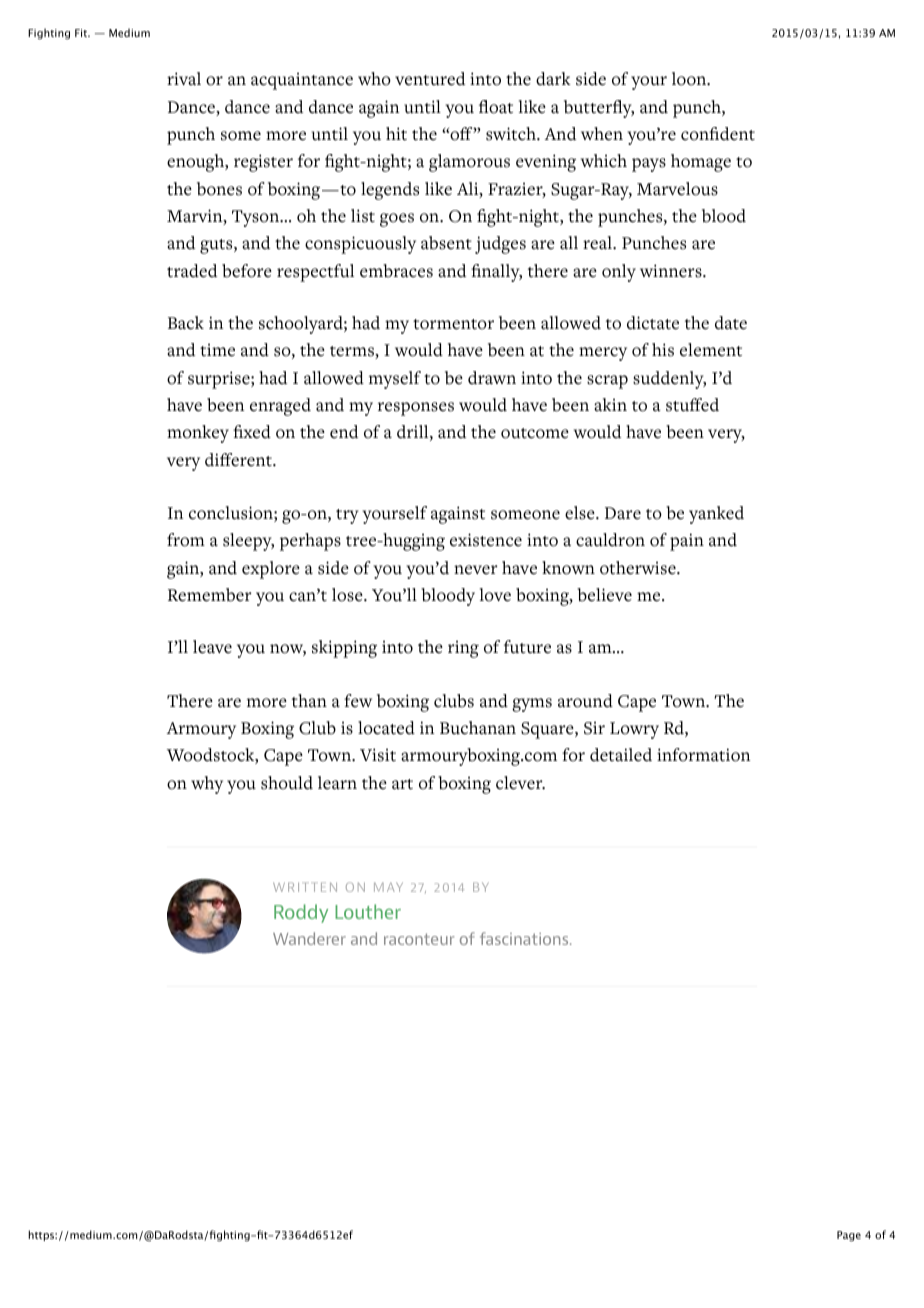 This screenshot has width=924, height=1308. I want to click on switch, so click(512, 134).
